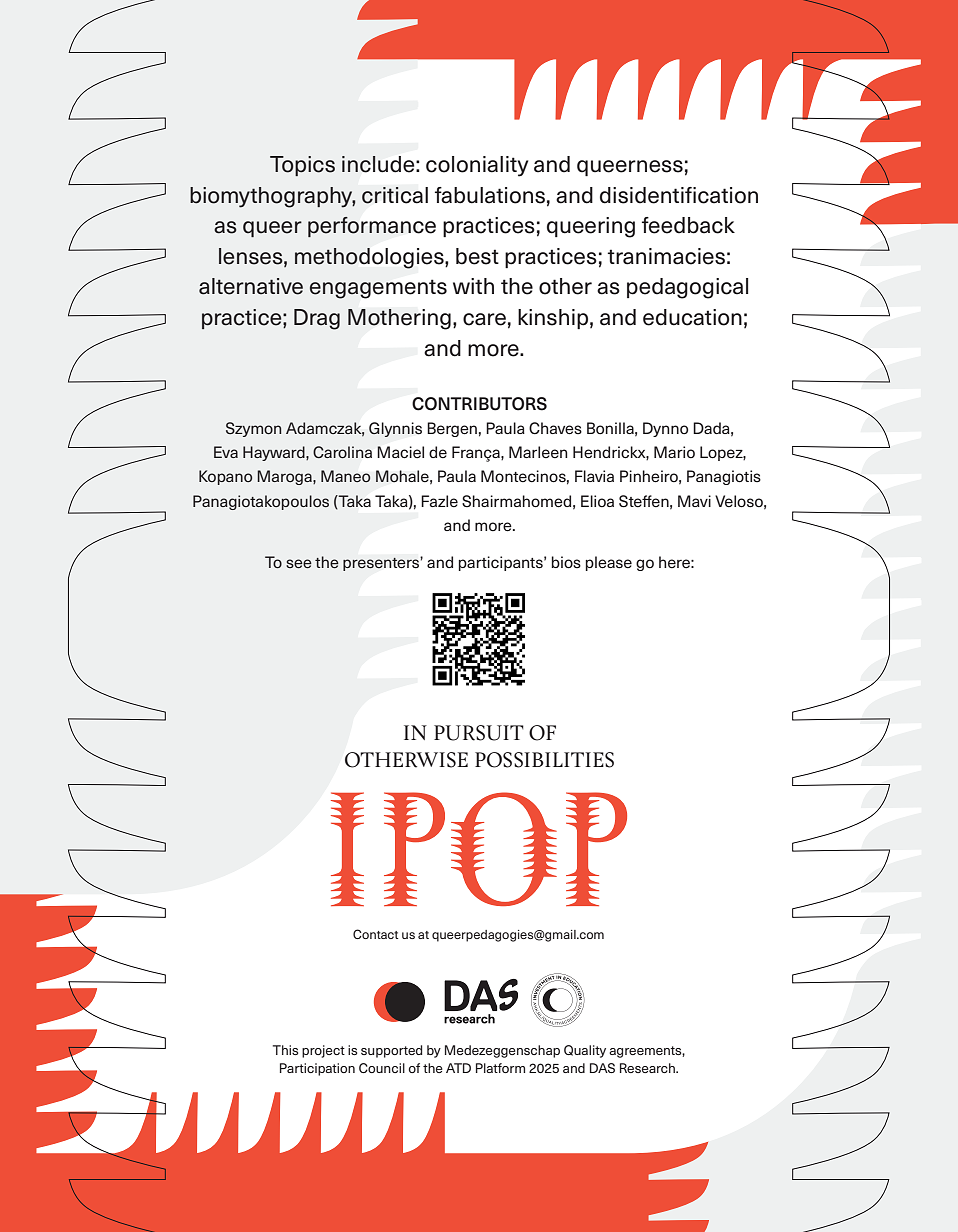 The height and width of the image is (1232, 958). What do you see at coordinates (479, 404) in the image?
I see `CONTRIBUTORS` at bounding box center [479, 404].
